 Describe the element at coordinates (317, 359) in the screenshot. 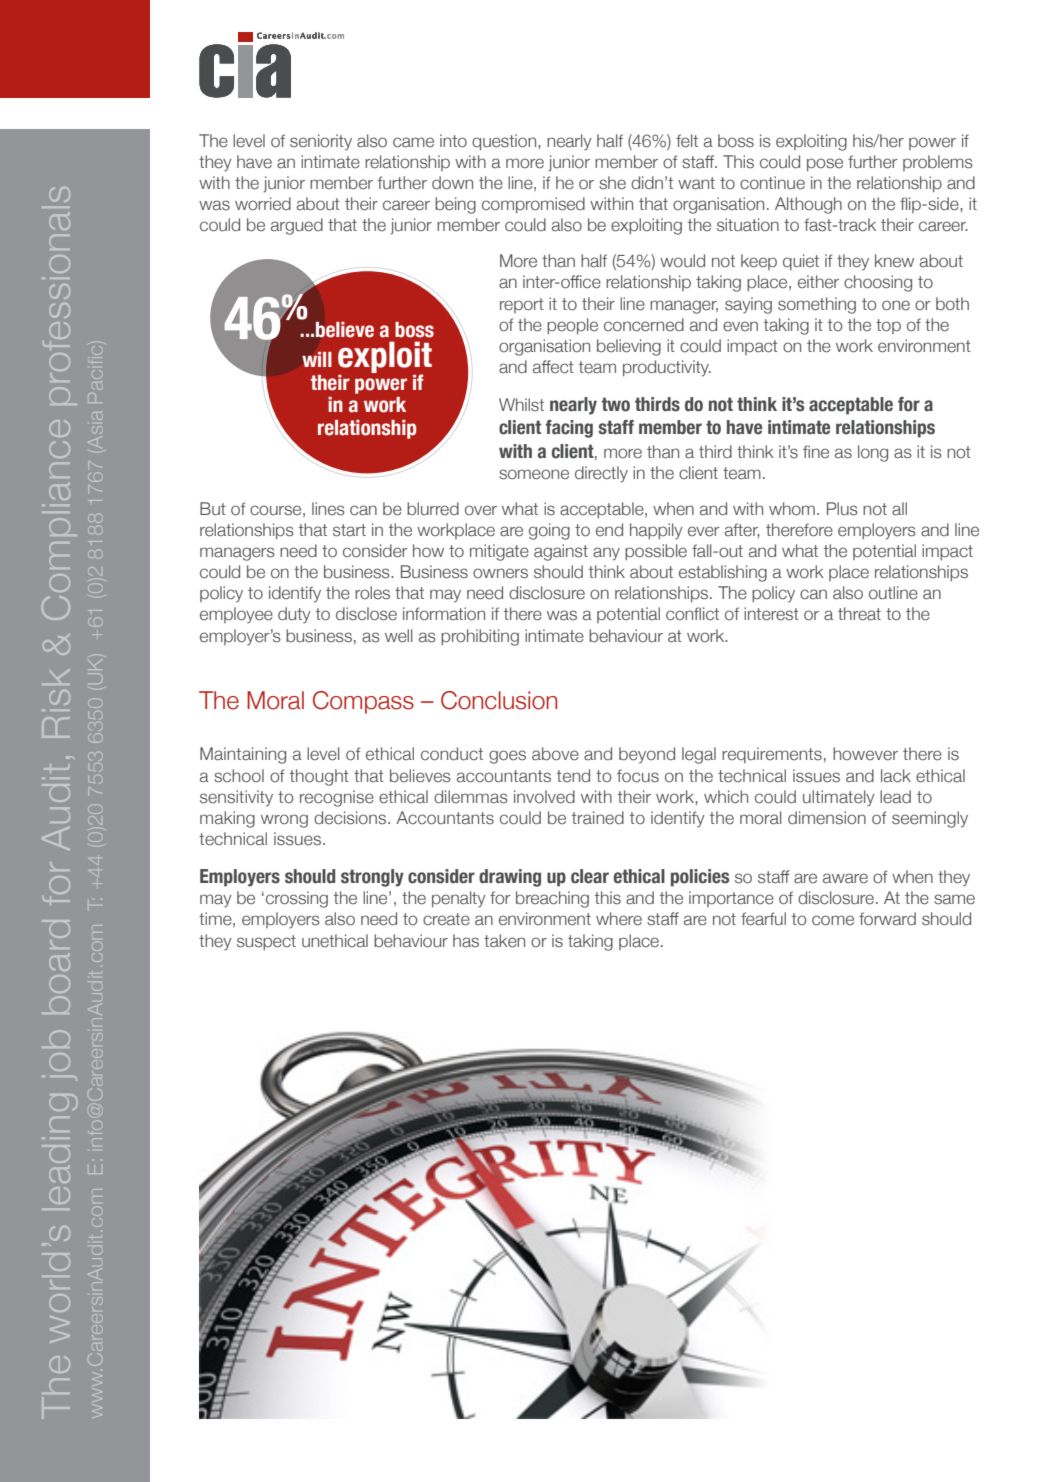

I see `will` at that location.
